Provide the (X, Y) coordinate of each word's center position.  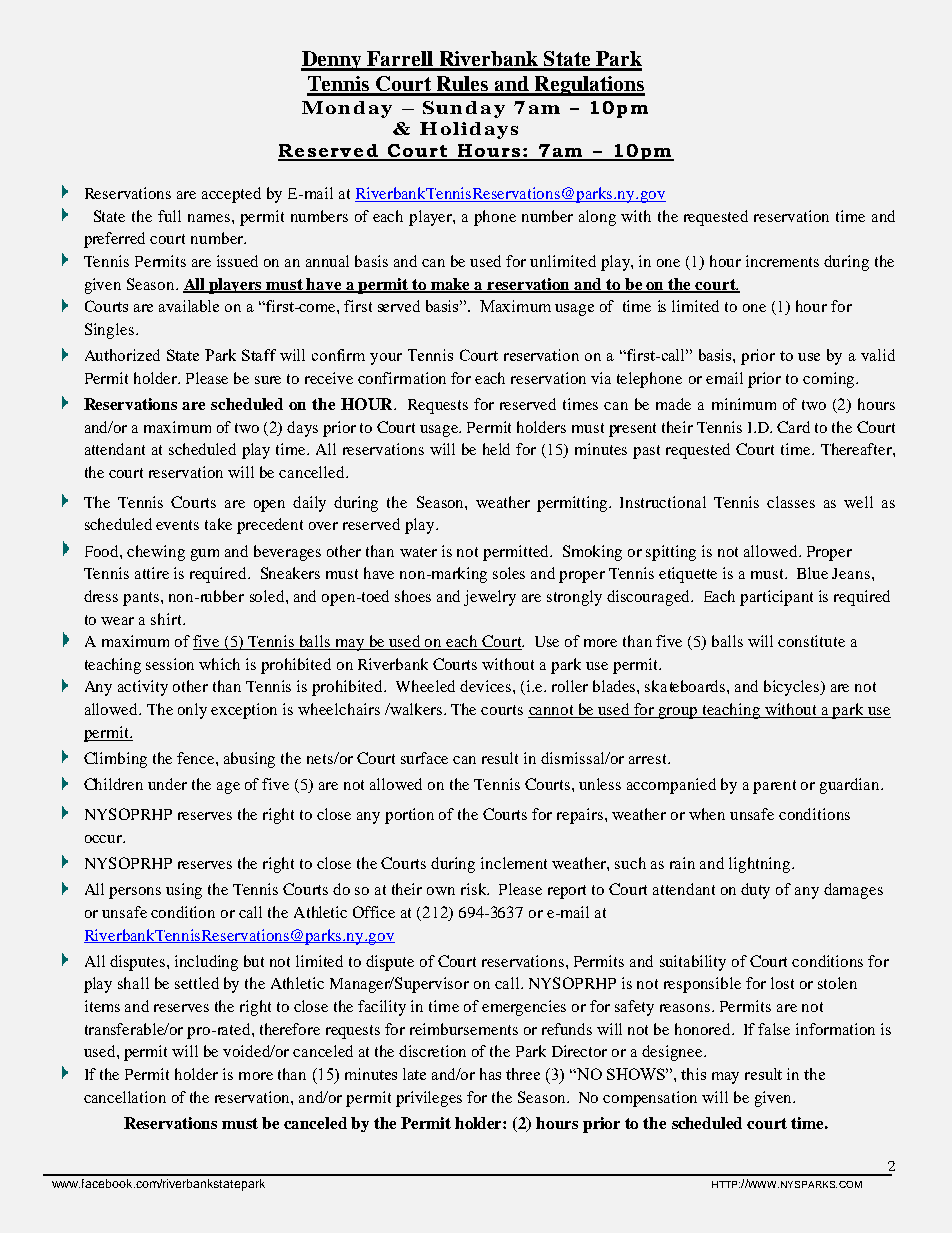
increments (782, 261)
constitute (811, 641)
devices (487, 686)
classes (791, 502)
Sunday (464, 109)
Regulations (589, 86)
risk (475, 889)
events (177, 525)
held (496, 449)
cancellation (125, 1097)
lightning (761, 865)
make (451, 285)
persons (135, 893)
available (189, 306)
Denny (332, 61)
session (170, 664)
